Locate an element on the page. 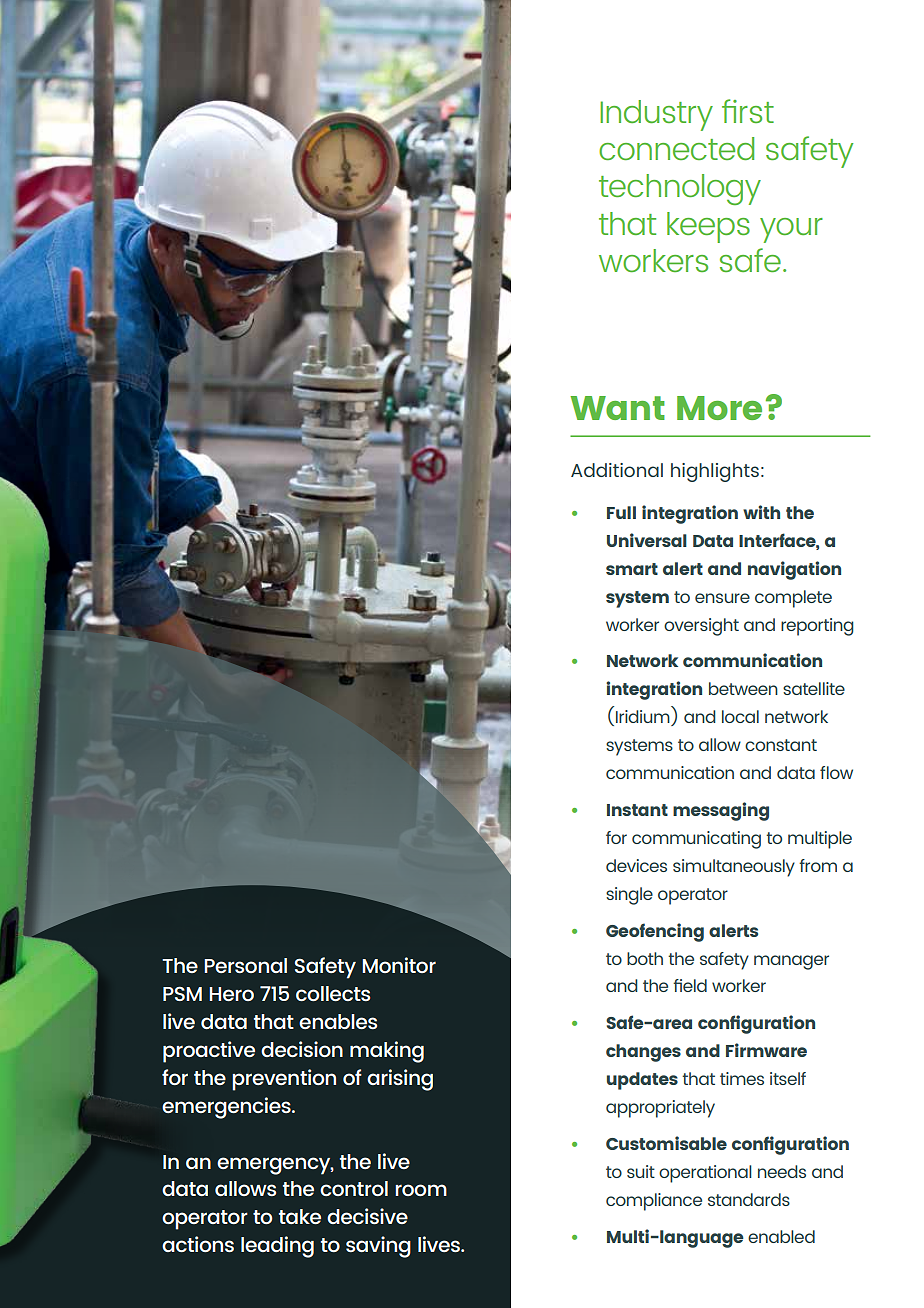  connected is located at coordinates (676, 148).
